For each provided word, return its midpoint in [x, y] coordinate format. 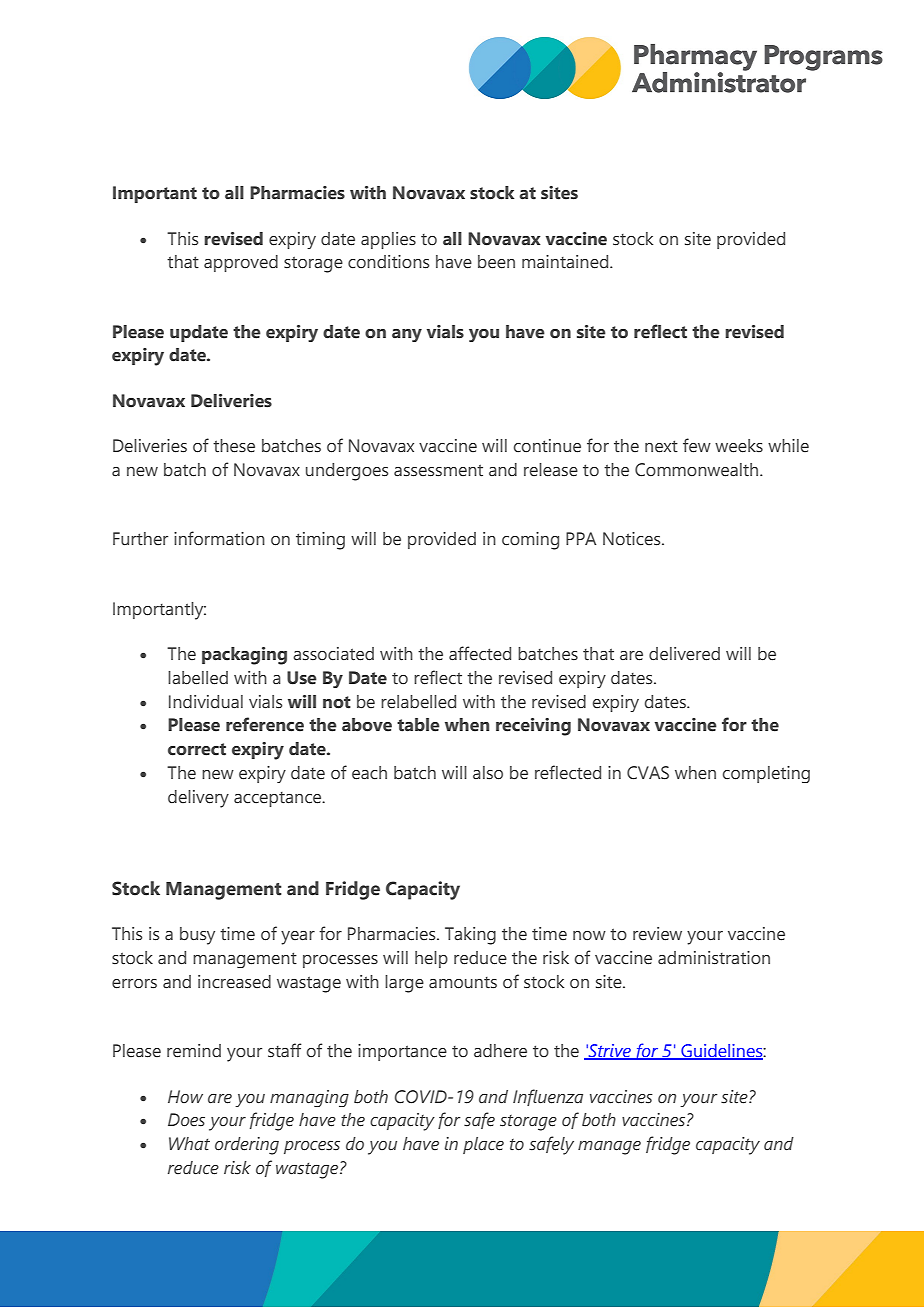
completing [766, 774]
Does [186, 1120]
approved [241, 263]
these [234, 446]
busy [197, 936]
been [496, 262]
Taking [470, 936]
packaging [244, 656]
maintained [566, 262]
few [697, 445]
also [488, 773]
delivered [684, 654]
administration [714, 958]
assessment [438, 470]
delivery [198, 799]
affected [480, 653]
